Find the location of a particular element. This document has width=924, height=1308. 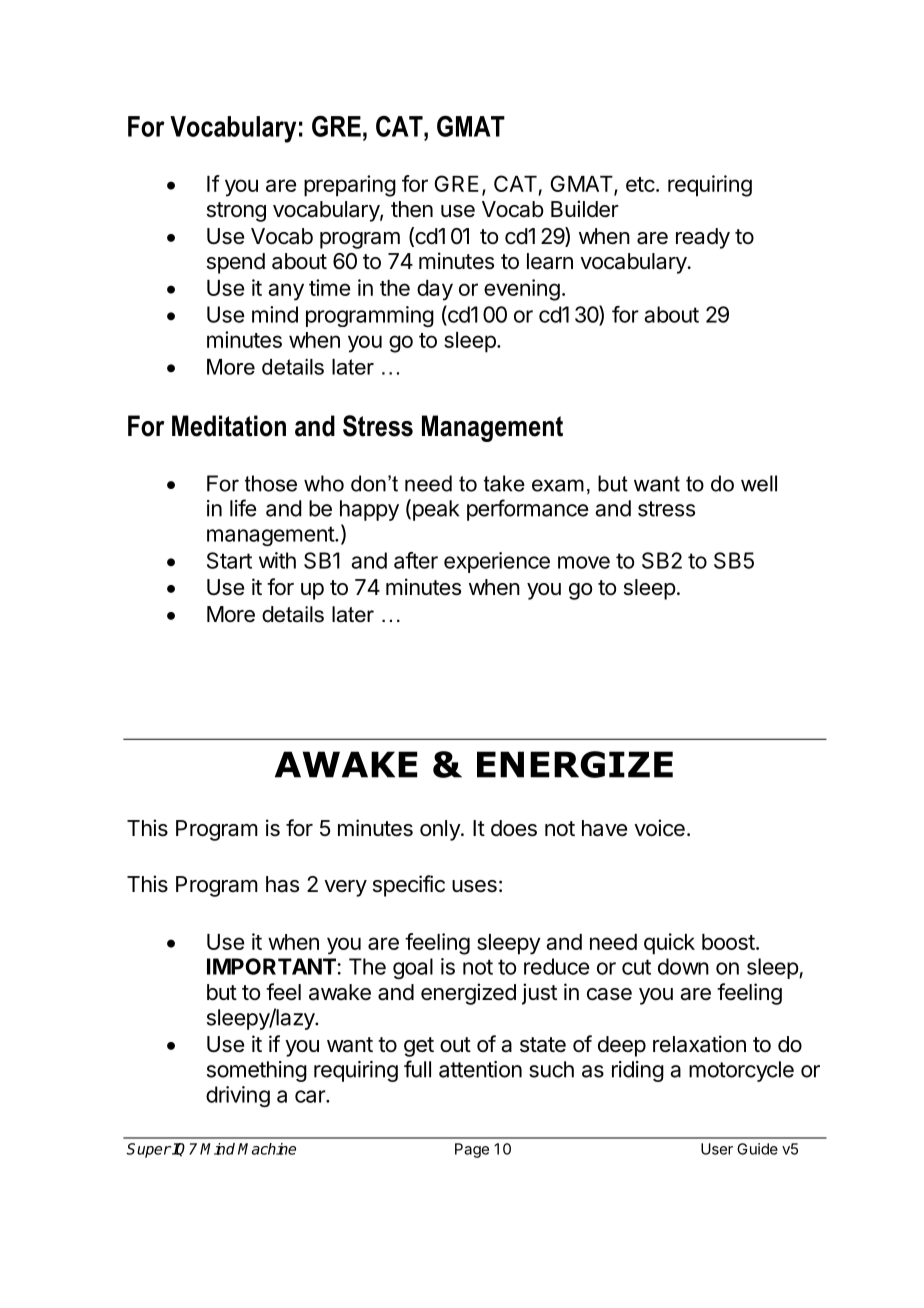

ready is located at coordinates (703, 238).
